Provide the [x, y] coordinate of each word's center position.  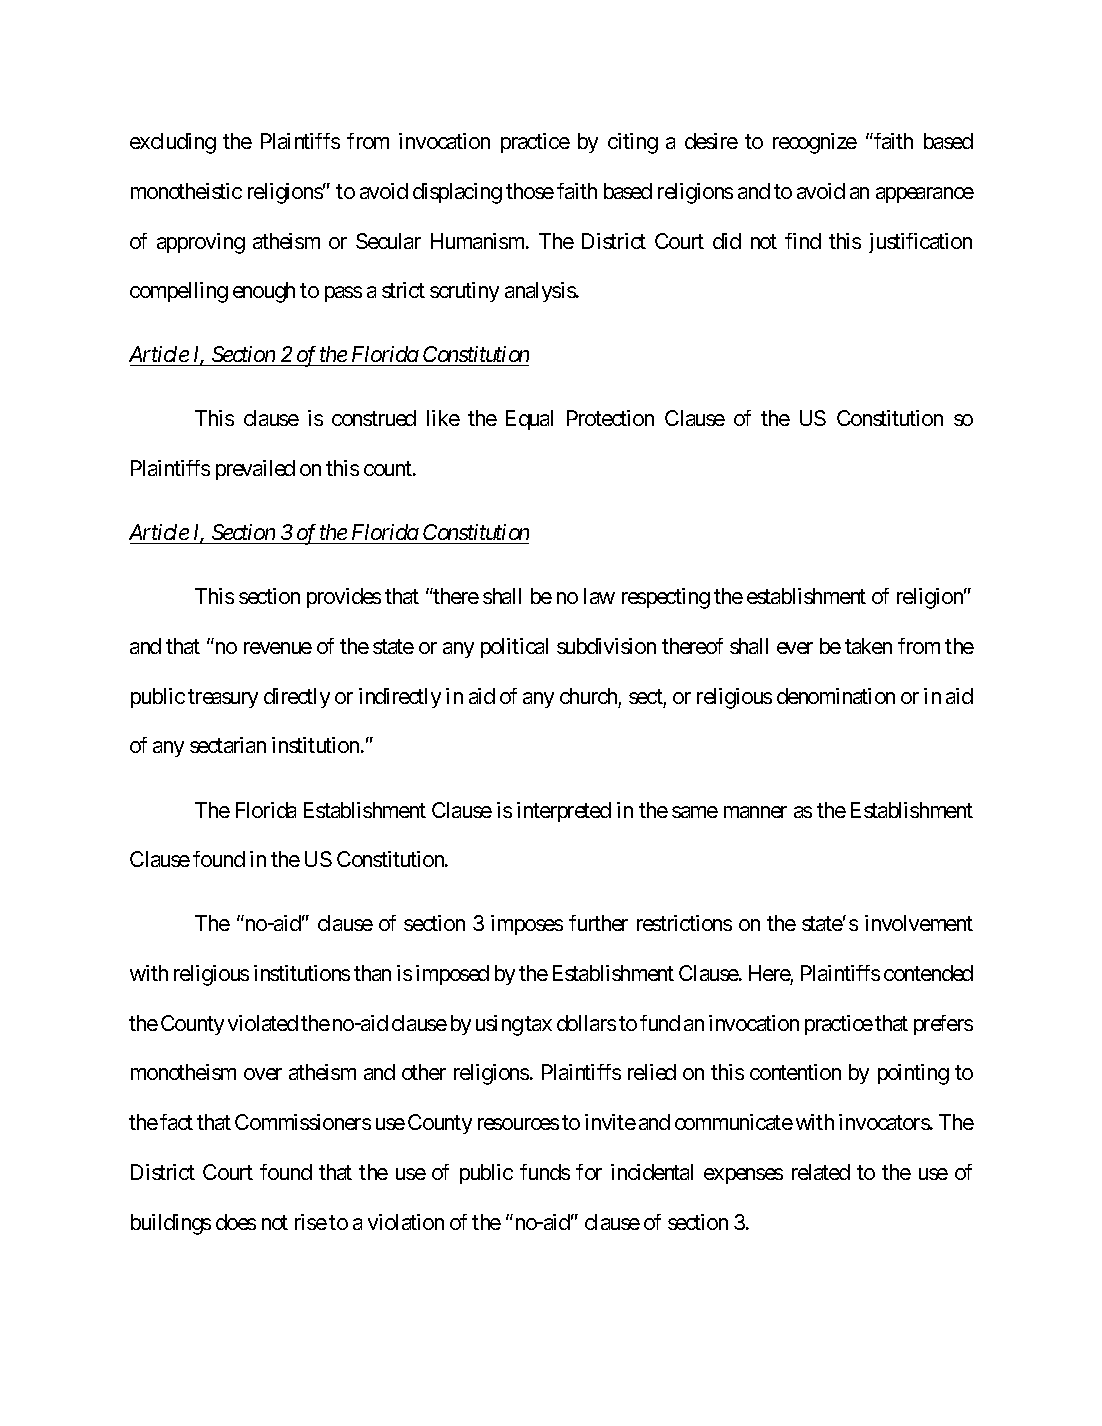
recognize [815, 143]
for [589, 1172]
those [530, 191]
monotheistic [186, 191]
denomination [836, 696]
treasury [223, 698]
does [236, 1222]
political [514, 648]
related [821, 1172]
